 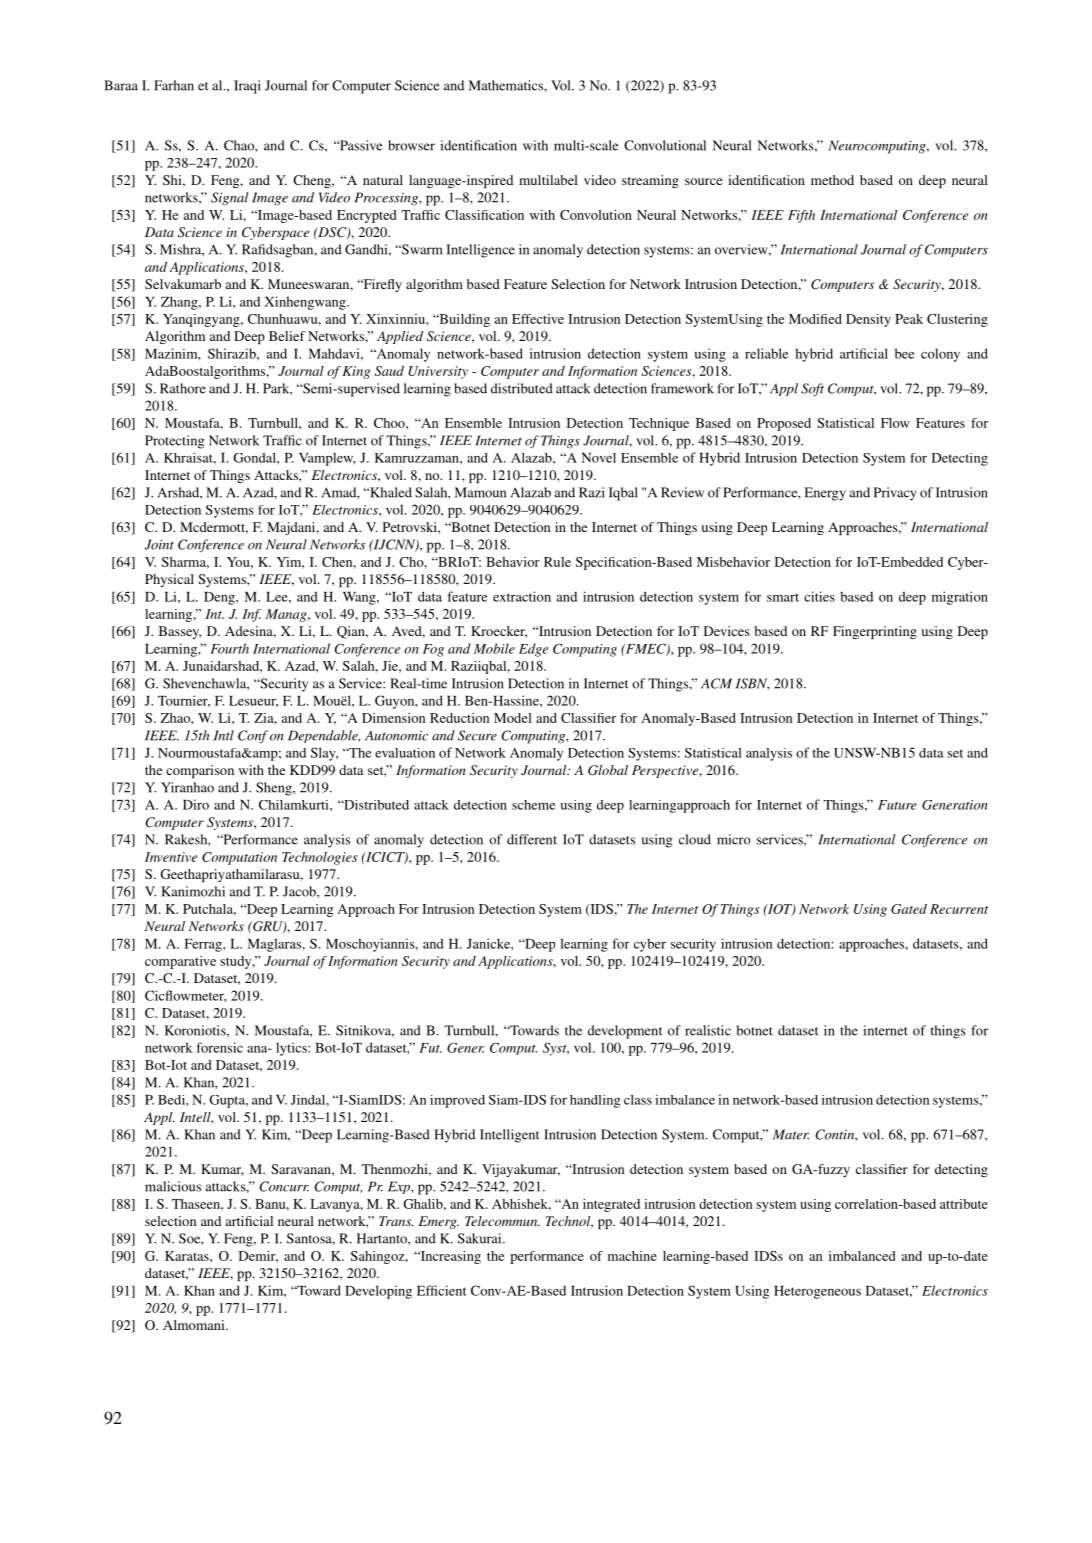 I want to click on method, so click(x=832, y=180).
